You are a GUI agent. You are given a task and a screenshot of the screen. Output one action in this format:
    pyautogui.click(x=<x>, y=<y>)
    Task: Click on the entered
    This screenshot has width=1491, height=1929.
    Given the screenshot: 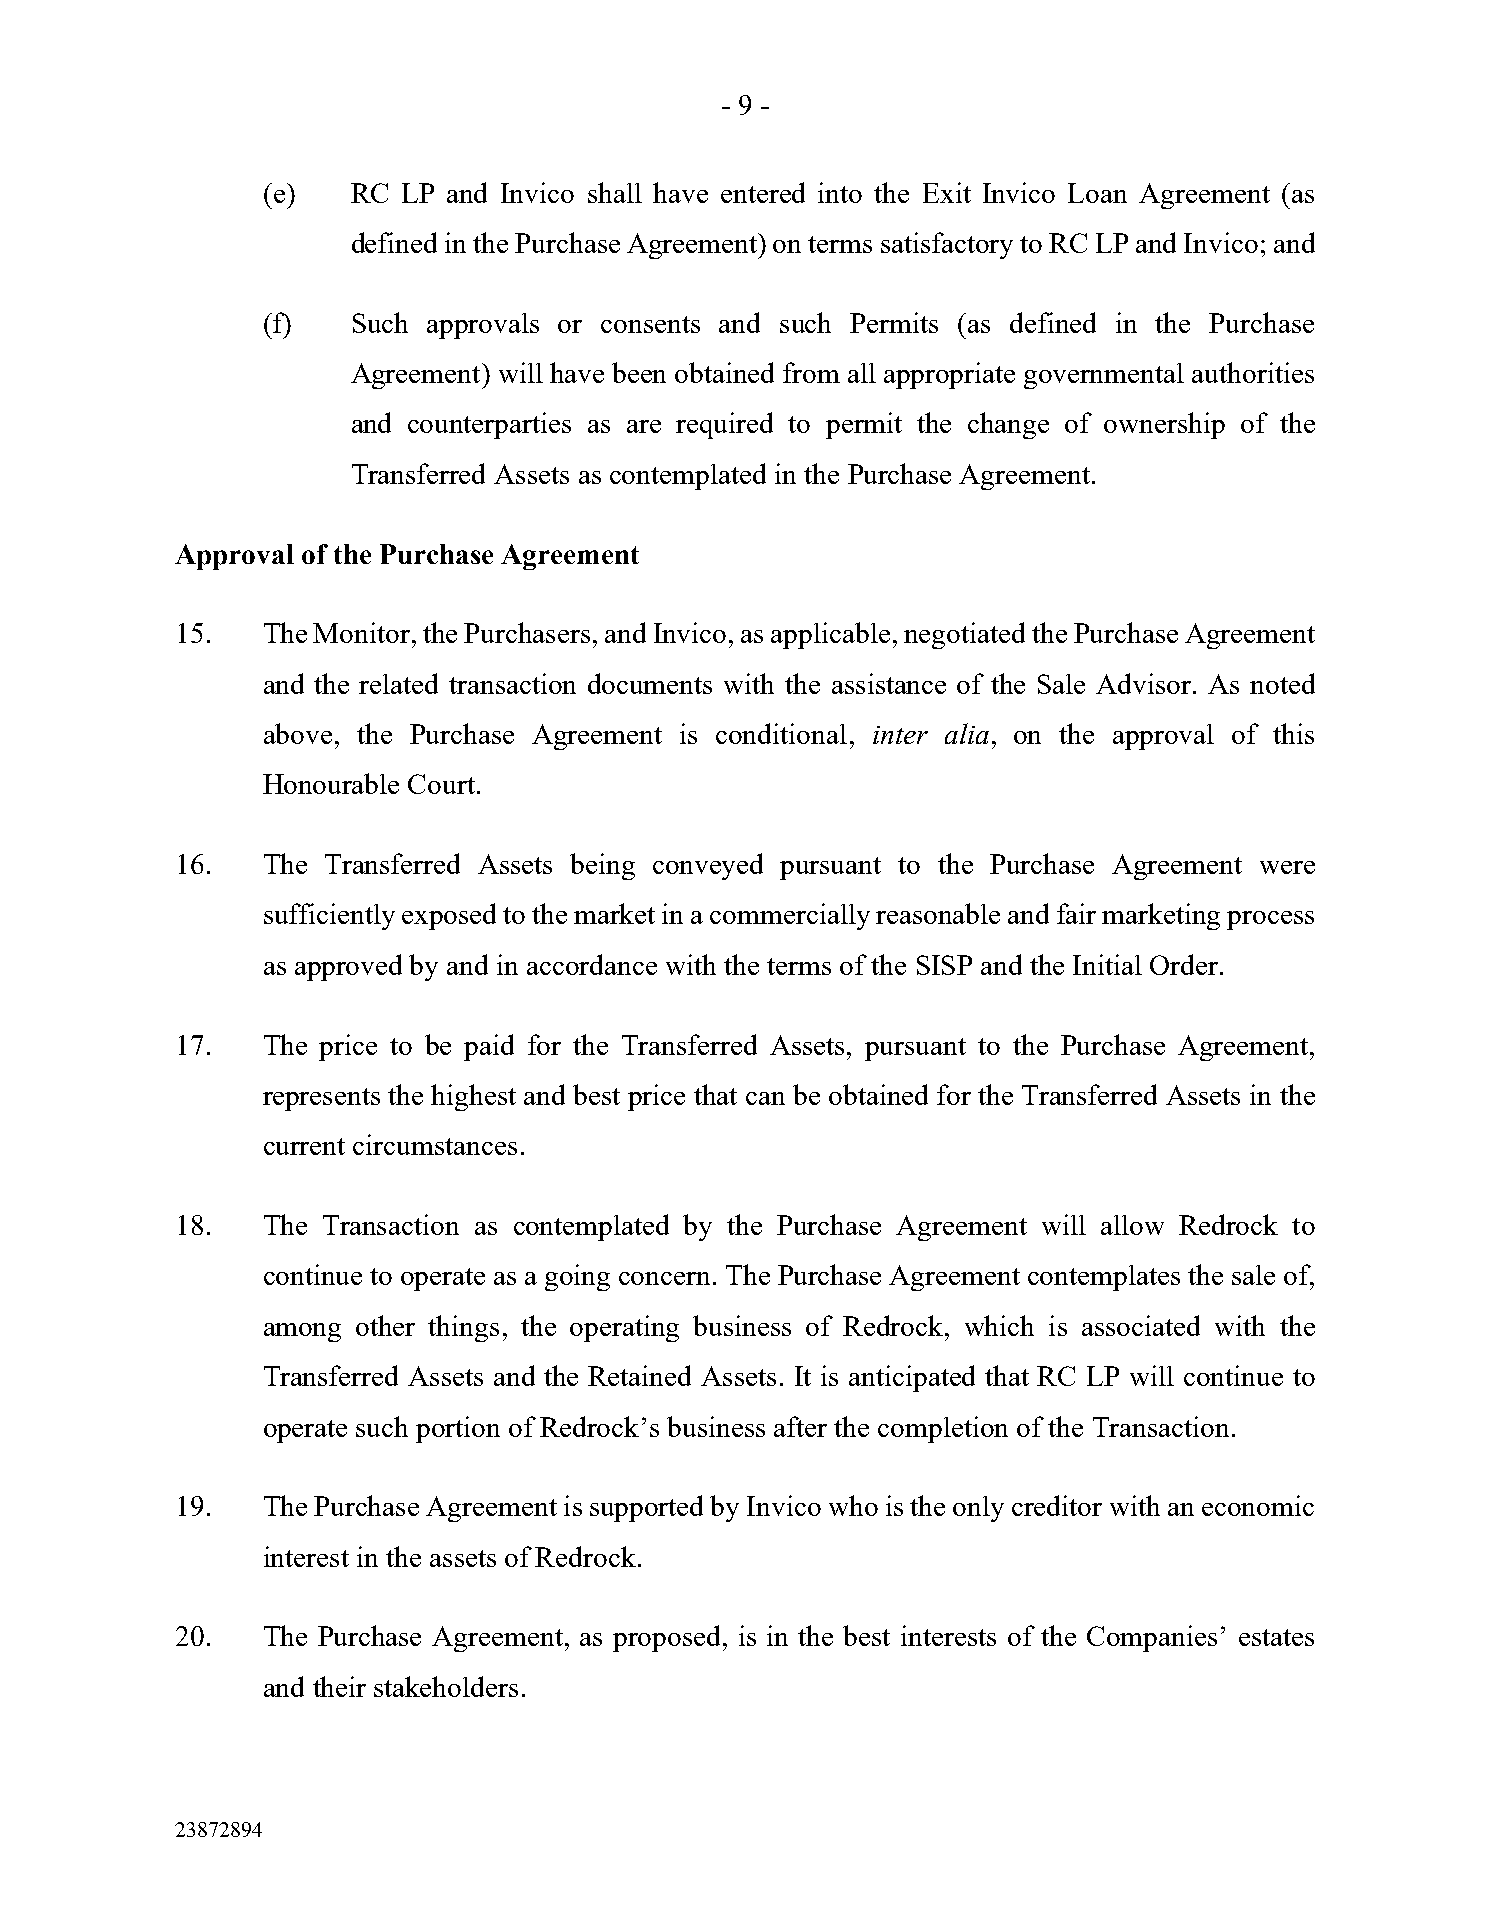 What is the action you would take?
    pyautogui.click(x=763, y=192)
